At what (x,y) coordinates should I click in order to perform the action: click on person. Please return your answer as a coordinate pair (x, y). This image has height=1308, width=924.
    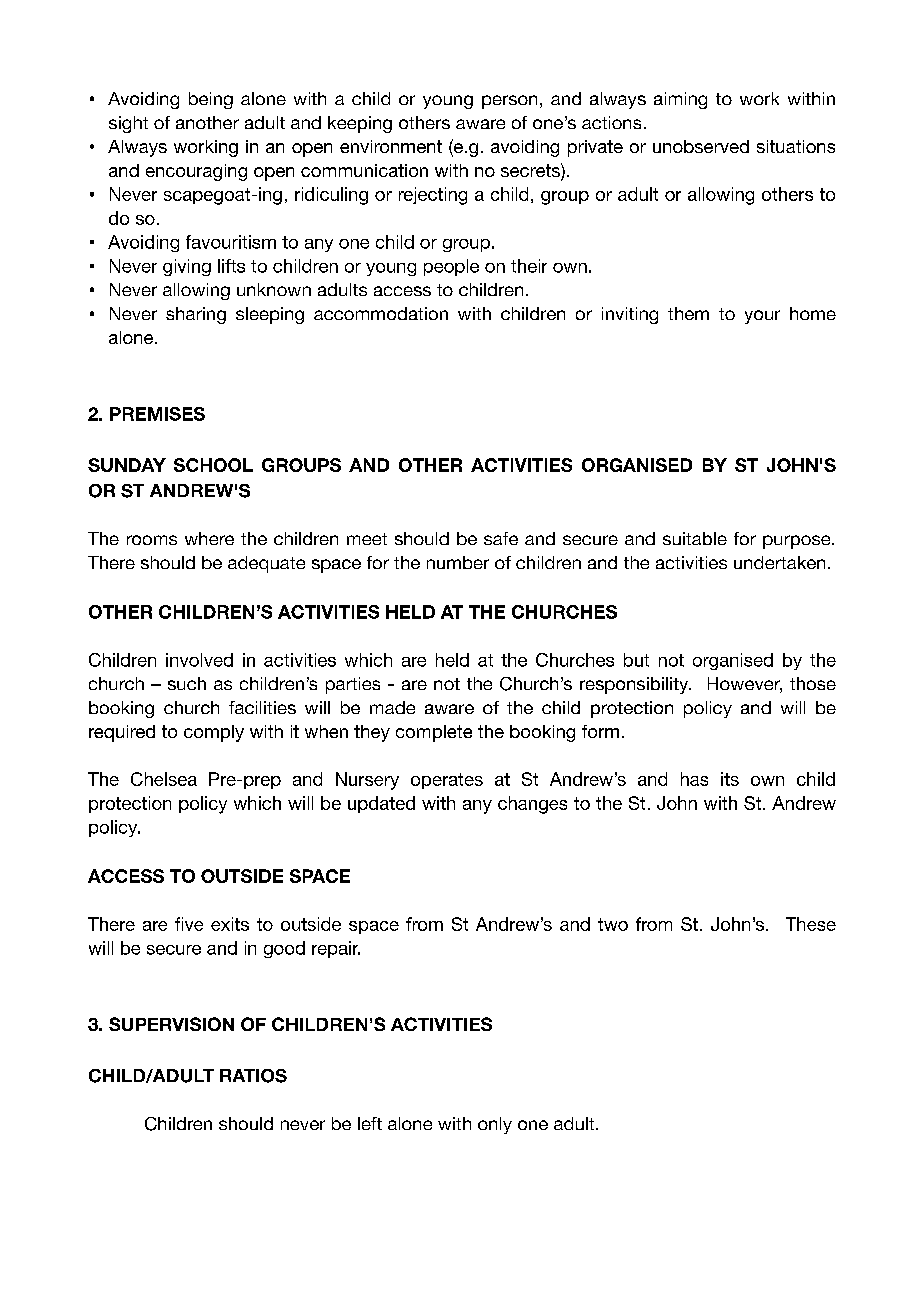
    Looking at the image, I should click on (509, 102).
